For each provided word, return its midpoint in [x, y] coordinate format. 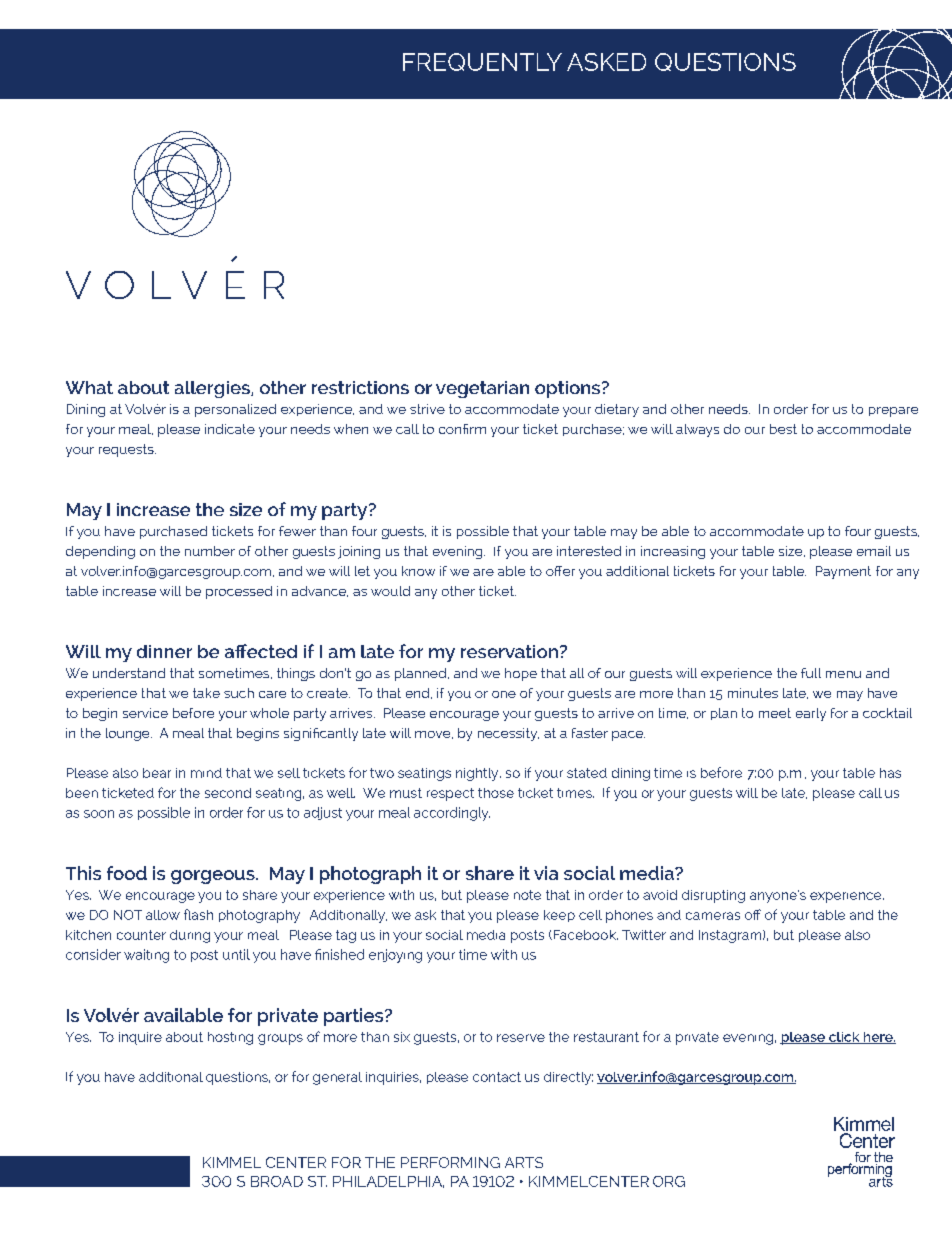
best [783, 429]
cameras [713, 916]
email [874, 551]
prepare [893, 412]
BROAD [277, 1181]
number [210, 551]
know [418, 571]
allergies [213, 389]
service [145, 713]
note [527, 895]
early [811, 714]
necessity [508, 734]
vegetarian [482, 389]
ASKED [606, 62]
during [190, 936]
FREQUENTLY [482, 62]
